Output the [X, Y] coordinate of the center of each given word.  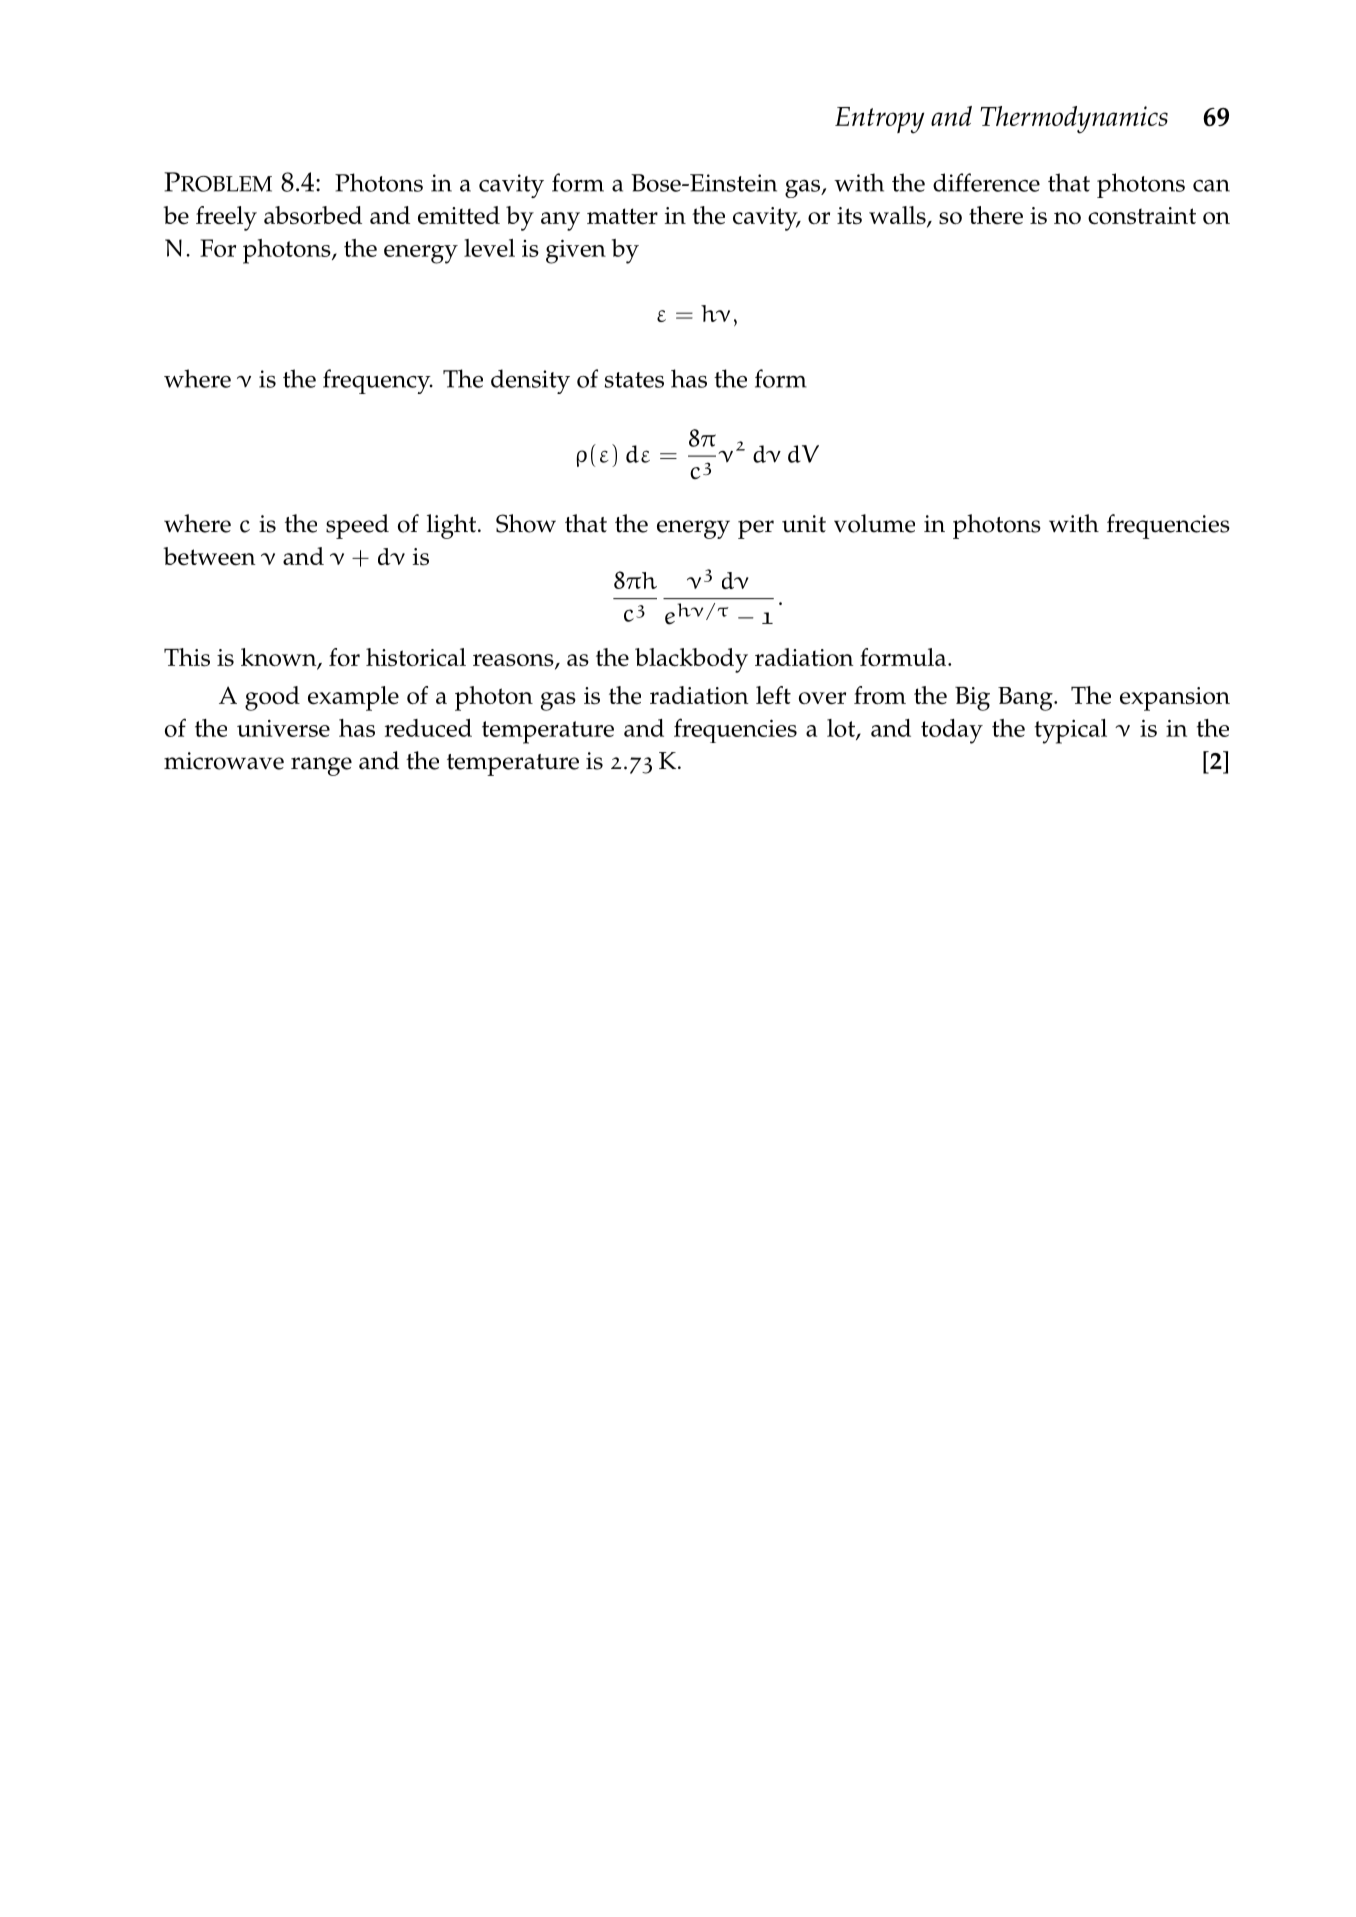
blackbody [691, 660]
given [576, 251]
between [209, 556]
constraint [1142, 216]
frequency [378, 381]
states [634, 380]
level [489, 248]
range [321, 766]
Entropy [879, 120]
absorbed [313, 215]
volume [874, 523]
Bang [1026, 699]
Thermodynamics [1074, 120]
